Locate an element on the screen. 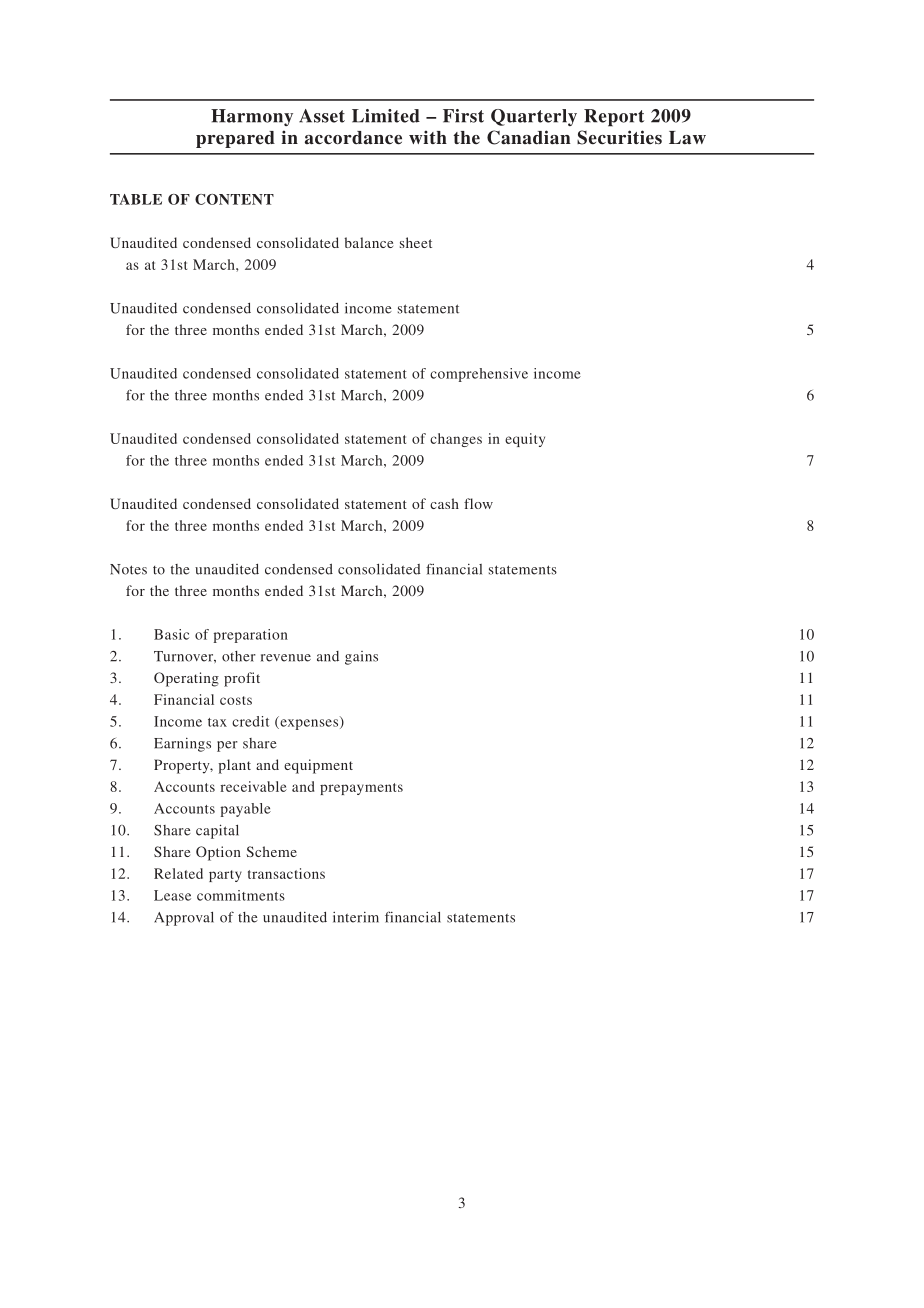  Securities is located at coordinates (619, 137).
